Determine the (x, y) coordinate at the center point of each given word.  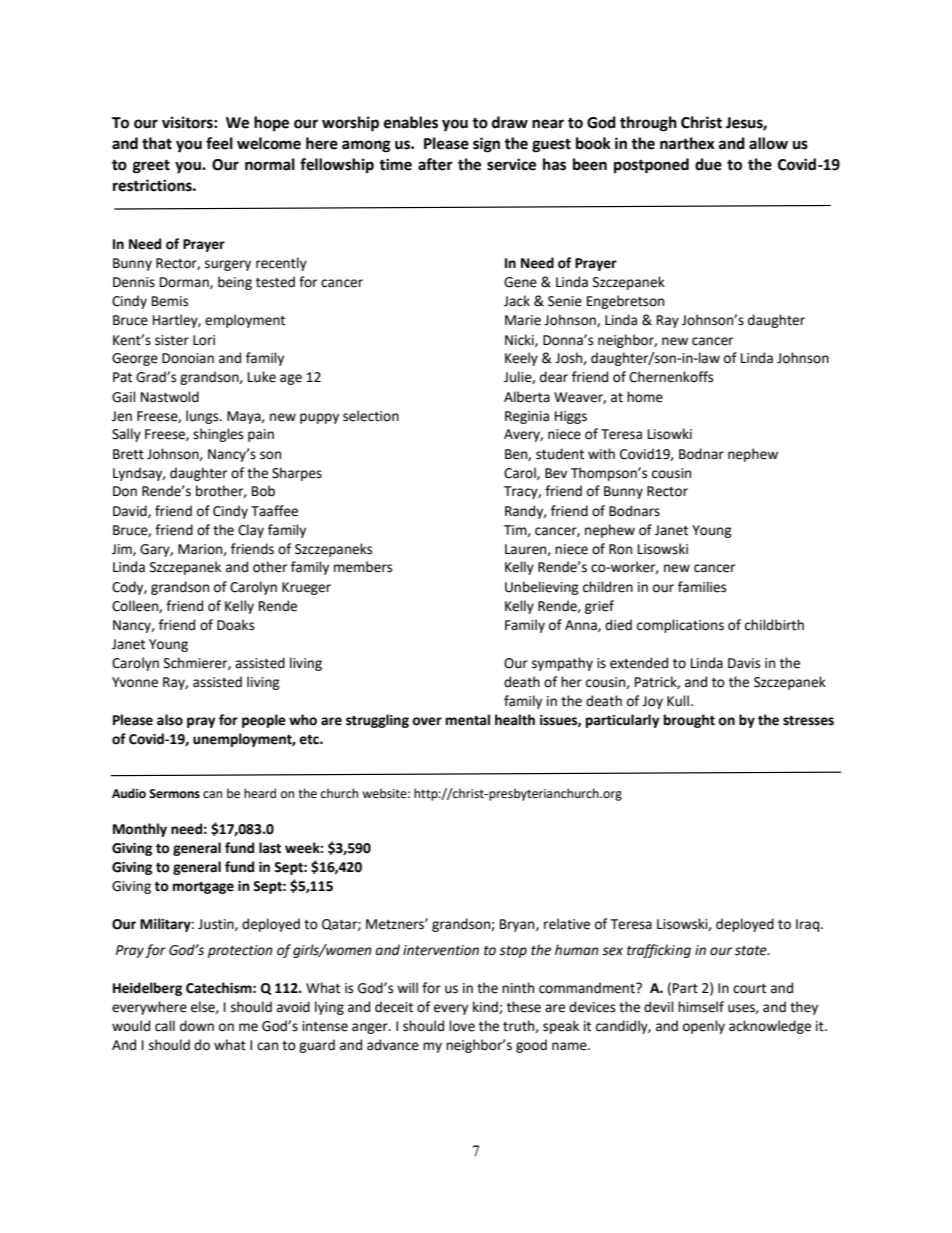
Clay (251, 531)
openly (704, 1027)
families (702, 587)
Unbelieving (542, 588)
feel (219, 143)
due (708, 164)
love (462, 1026)
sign (486, 145)
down (197, 1026)
